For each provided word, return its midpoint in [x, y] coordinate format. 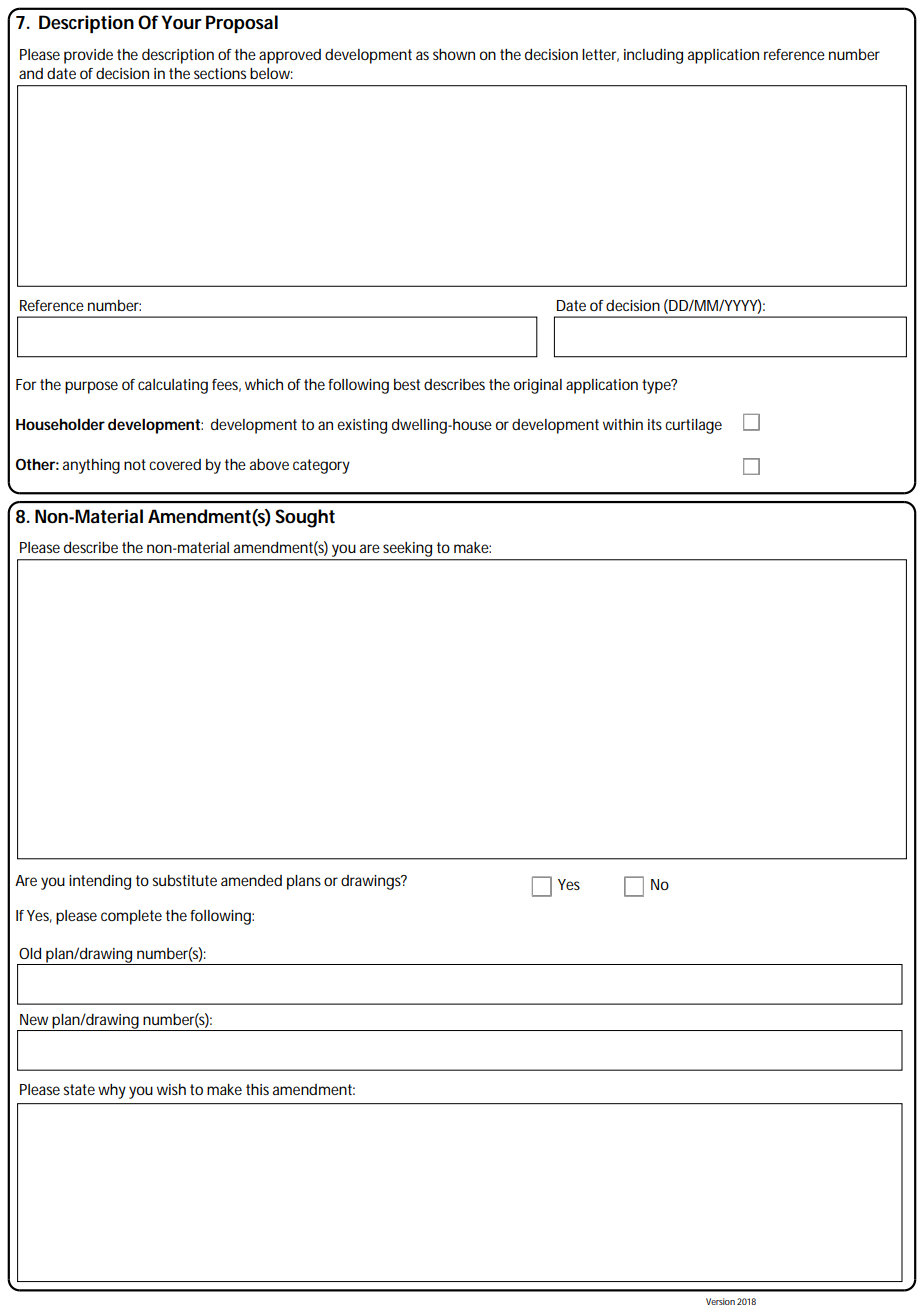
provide [88, 56]
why [112, 1091]
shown [454, 54]
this [257, 1089]
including [653, 56]
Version [720, 1301]
